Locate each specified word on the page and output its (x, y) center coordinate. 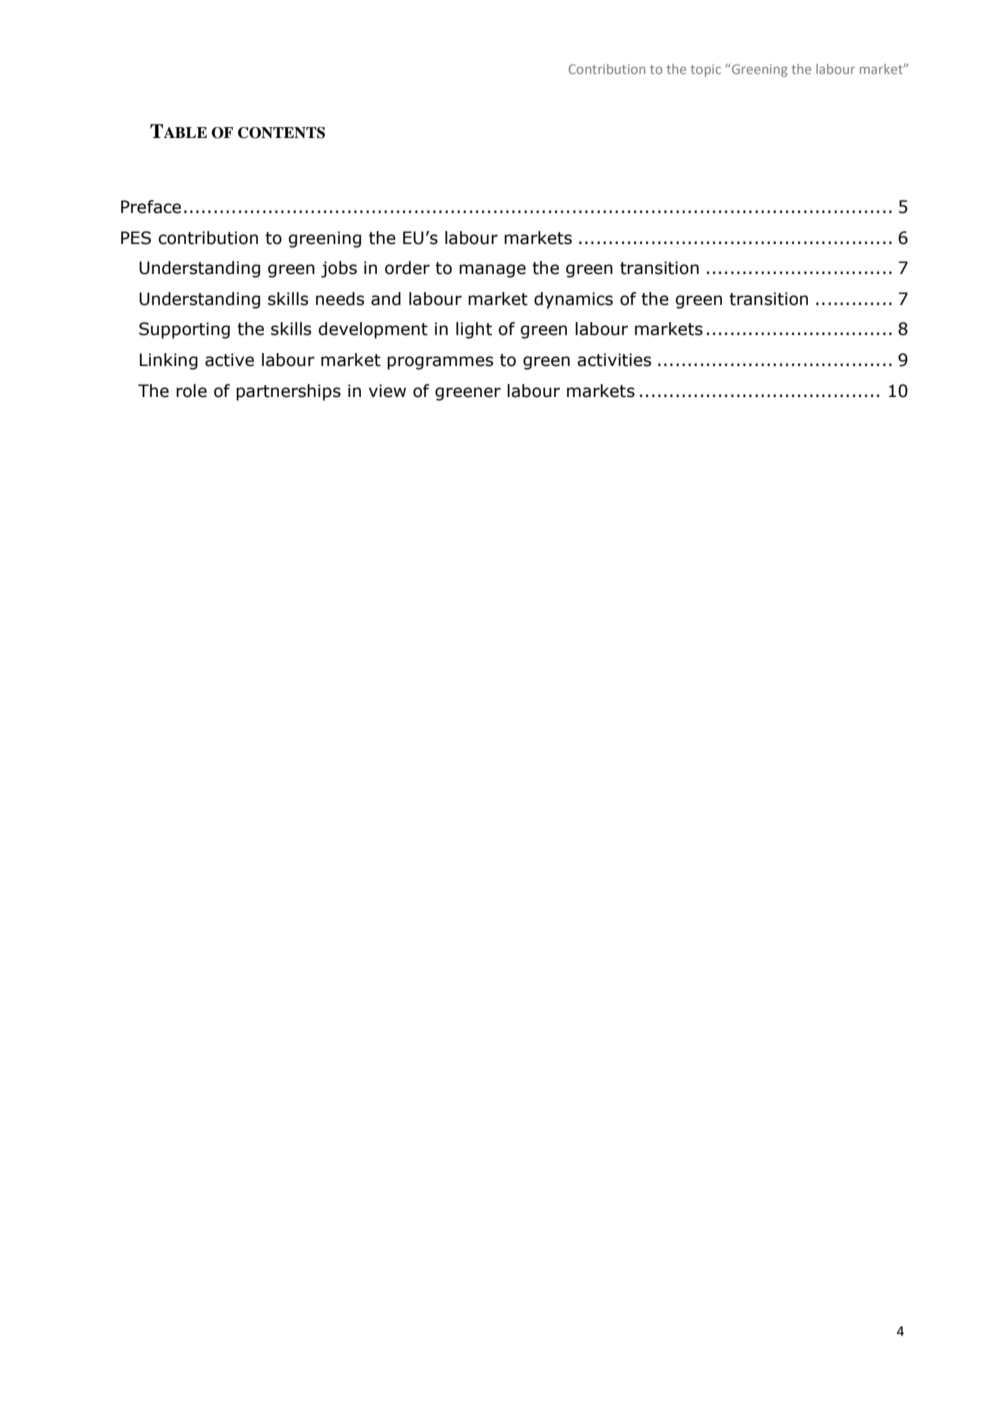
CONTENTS (281, 133)
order (407, 268)
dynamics (573, 300)
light (474, 330)
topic (705, 70)
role (191, 391)
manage (492, 271)
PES (136, 238)
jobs (339, 269)
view (387, 391)
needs (340, 299)
